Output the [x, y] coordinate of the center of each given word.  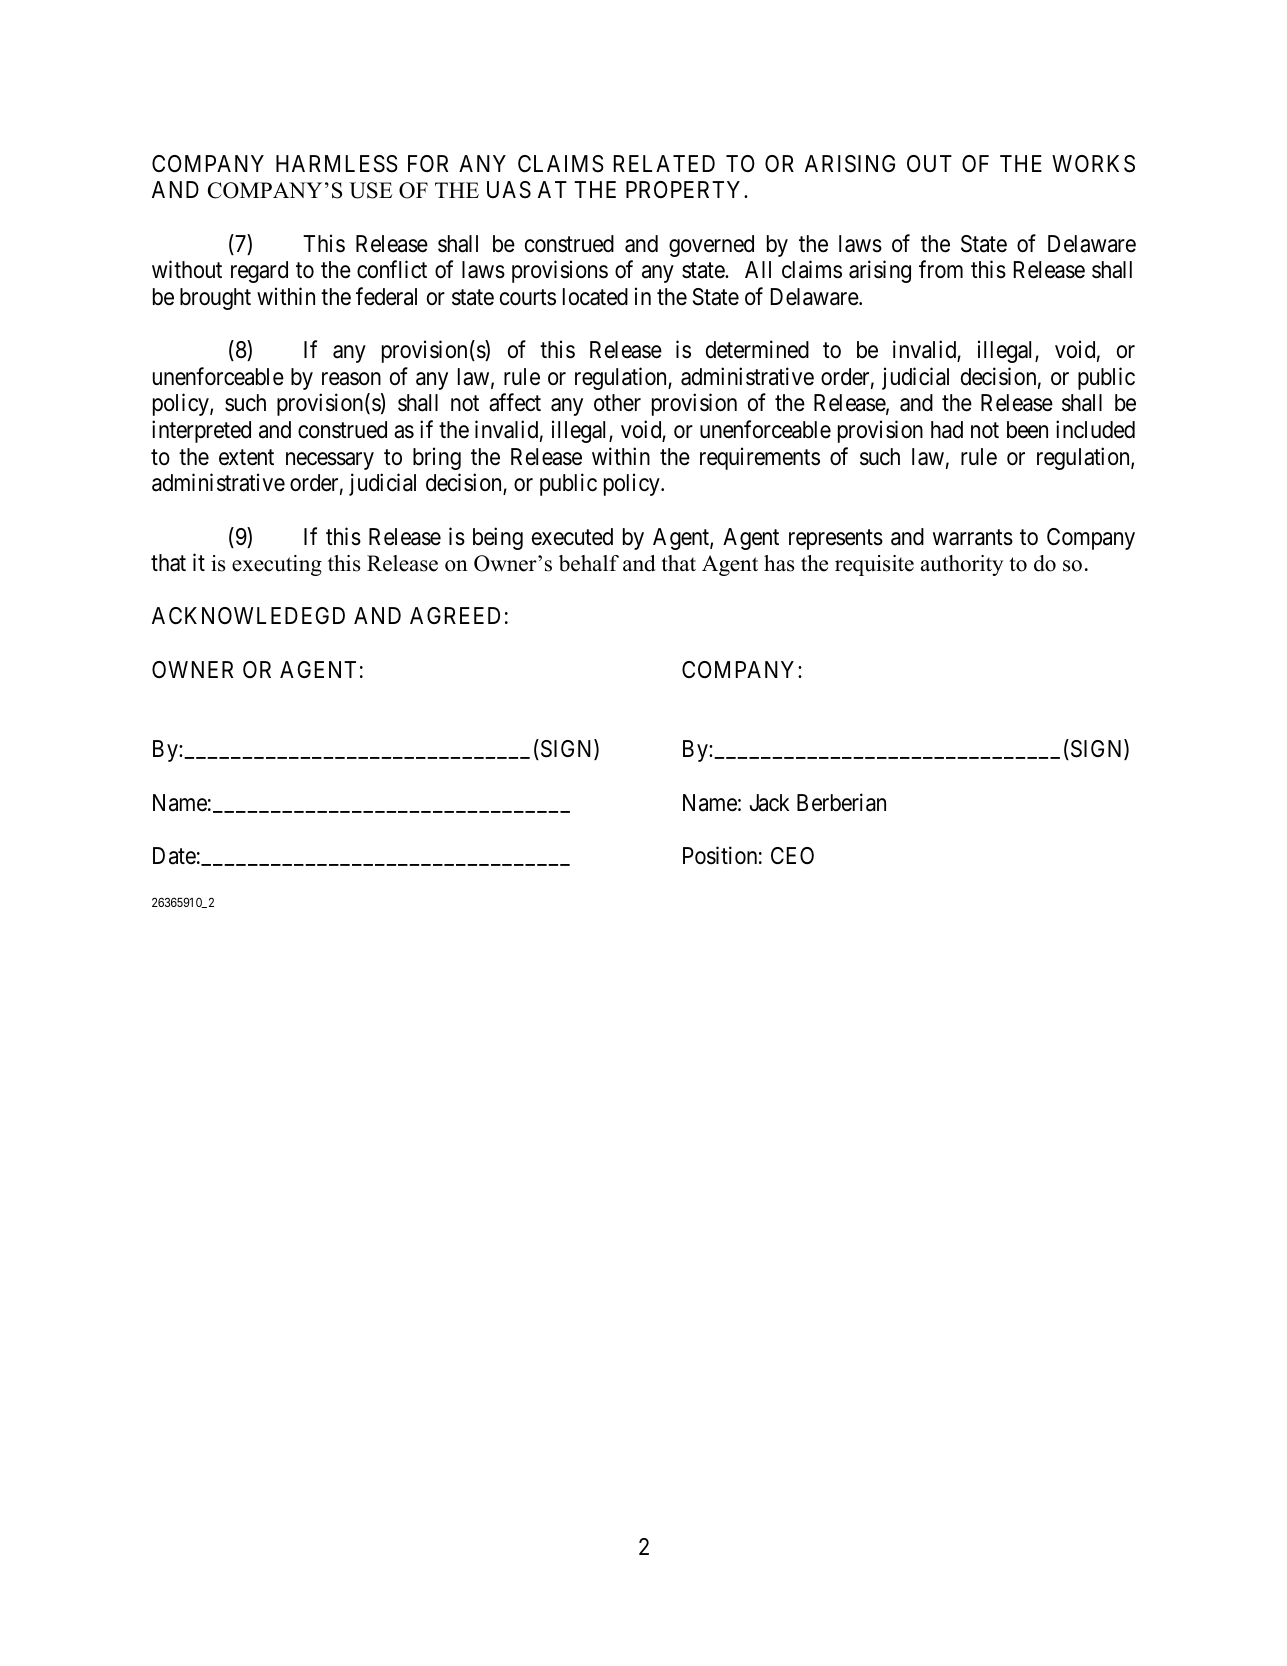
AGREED [455, 615]
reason [351, 379]
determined [757, 349]
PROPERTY [685, 189]
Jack [770, 803]
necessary [330, 461]
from [941, 270]
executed [572, 537]
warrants [973, 537]
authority [962, 565]
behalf [589, 563]
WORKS [1093, 164]
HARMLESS [337, 164]
